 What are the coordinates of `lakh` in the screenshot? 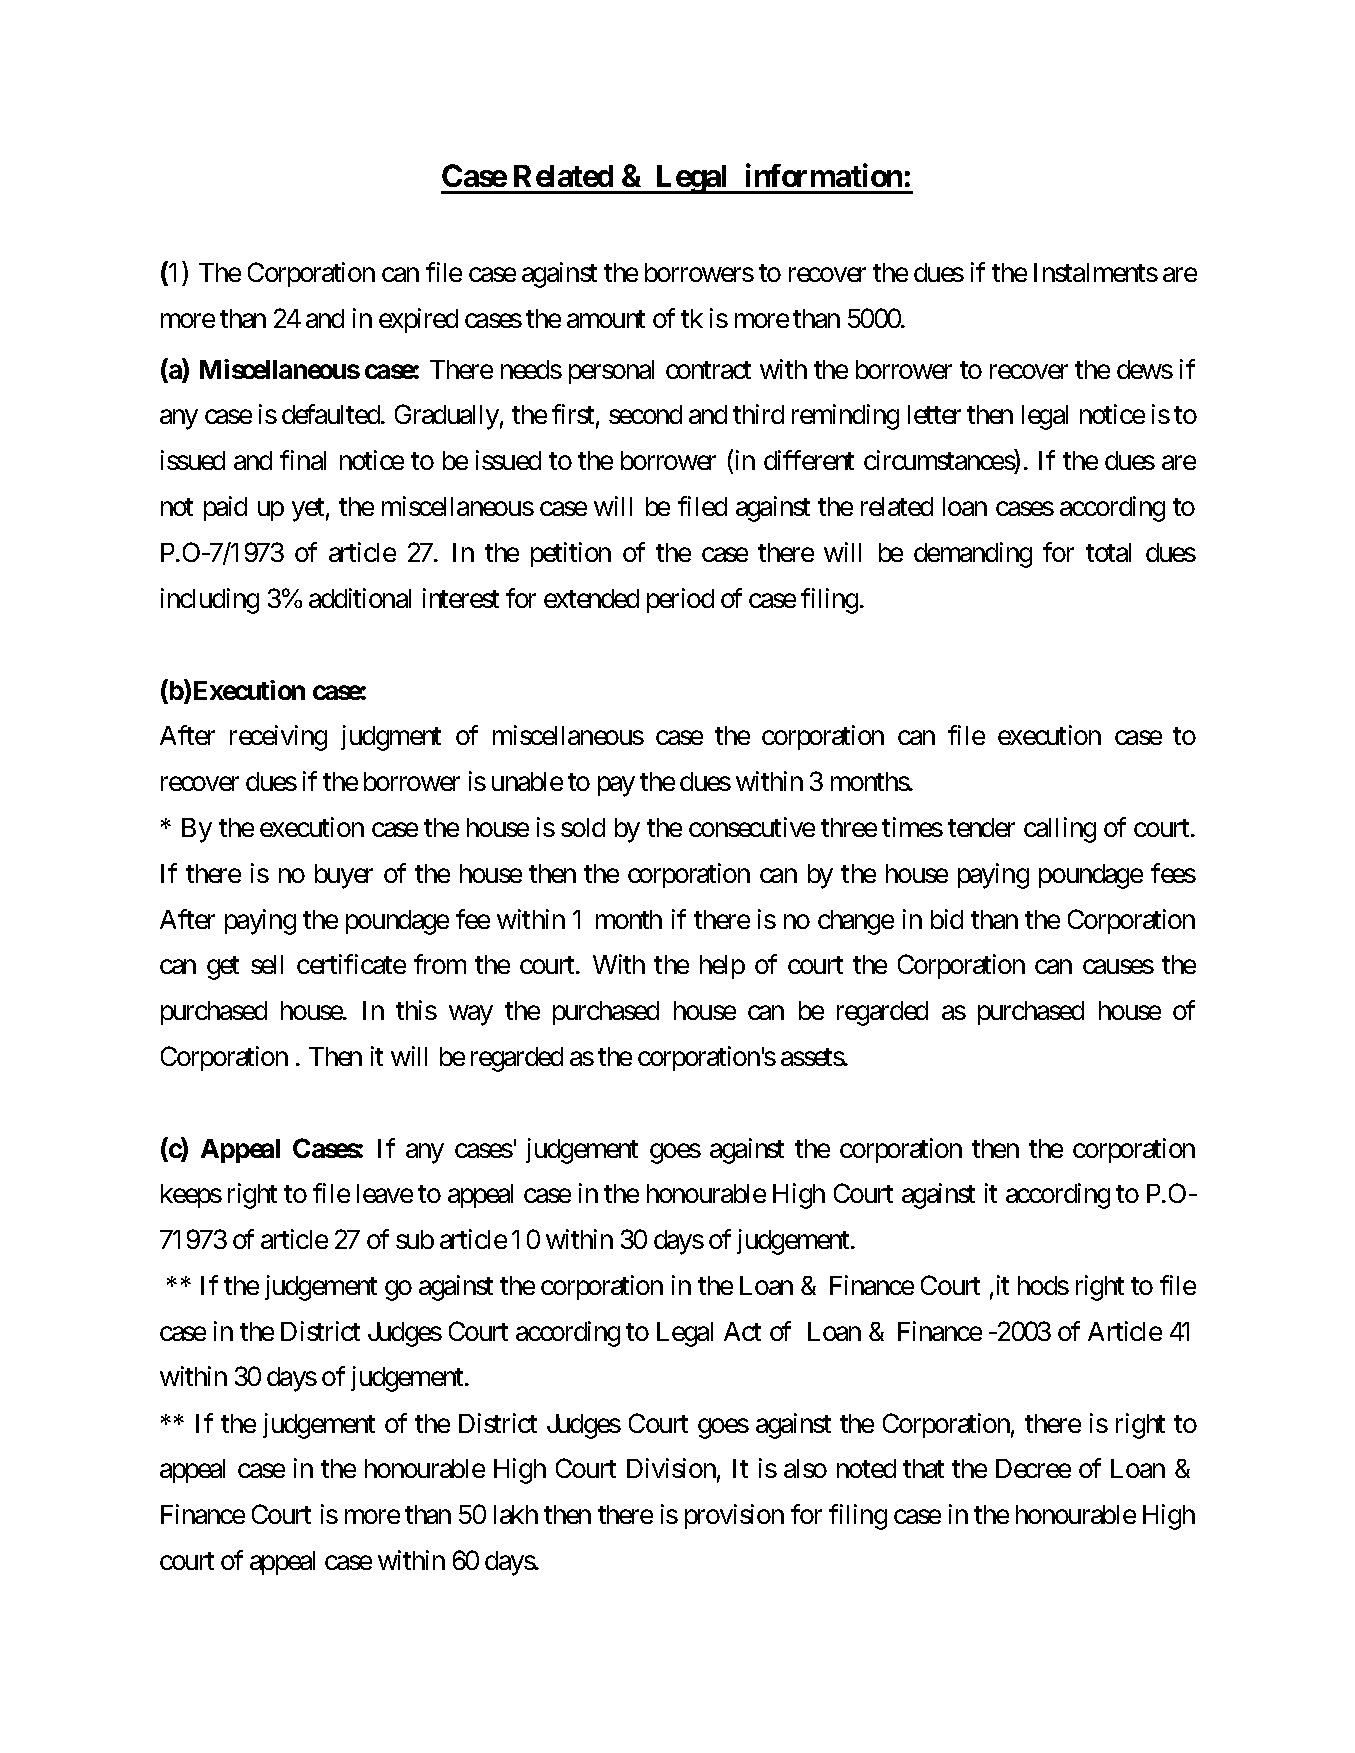 It's located at (516, 1514).
